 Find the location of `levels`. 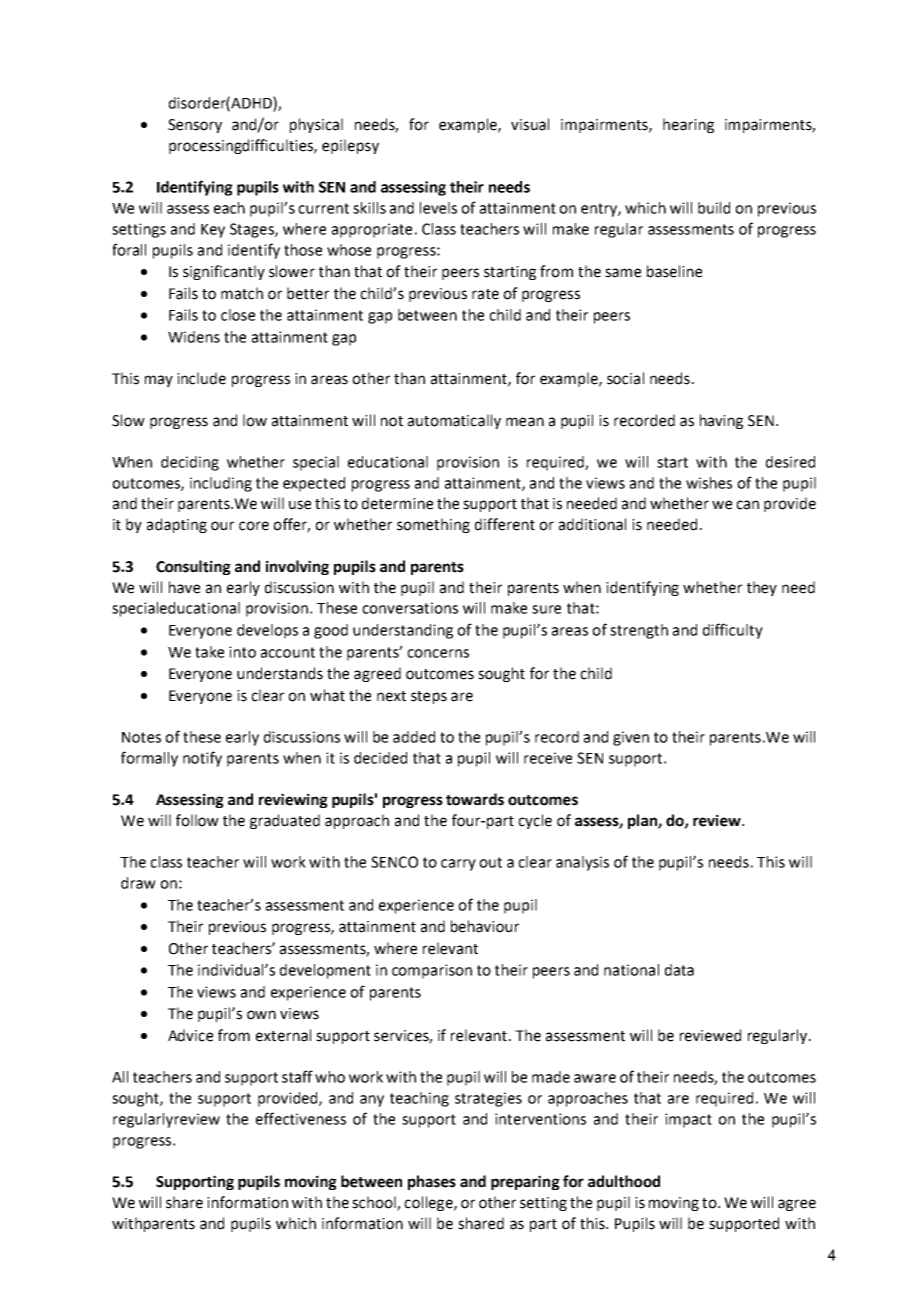

levels is located at coordinates (438, 208).
